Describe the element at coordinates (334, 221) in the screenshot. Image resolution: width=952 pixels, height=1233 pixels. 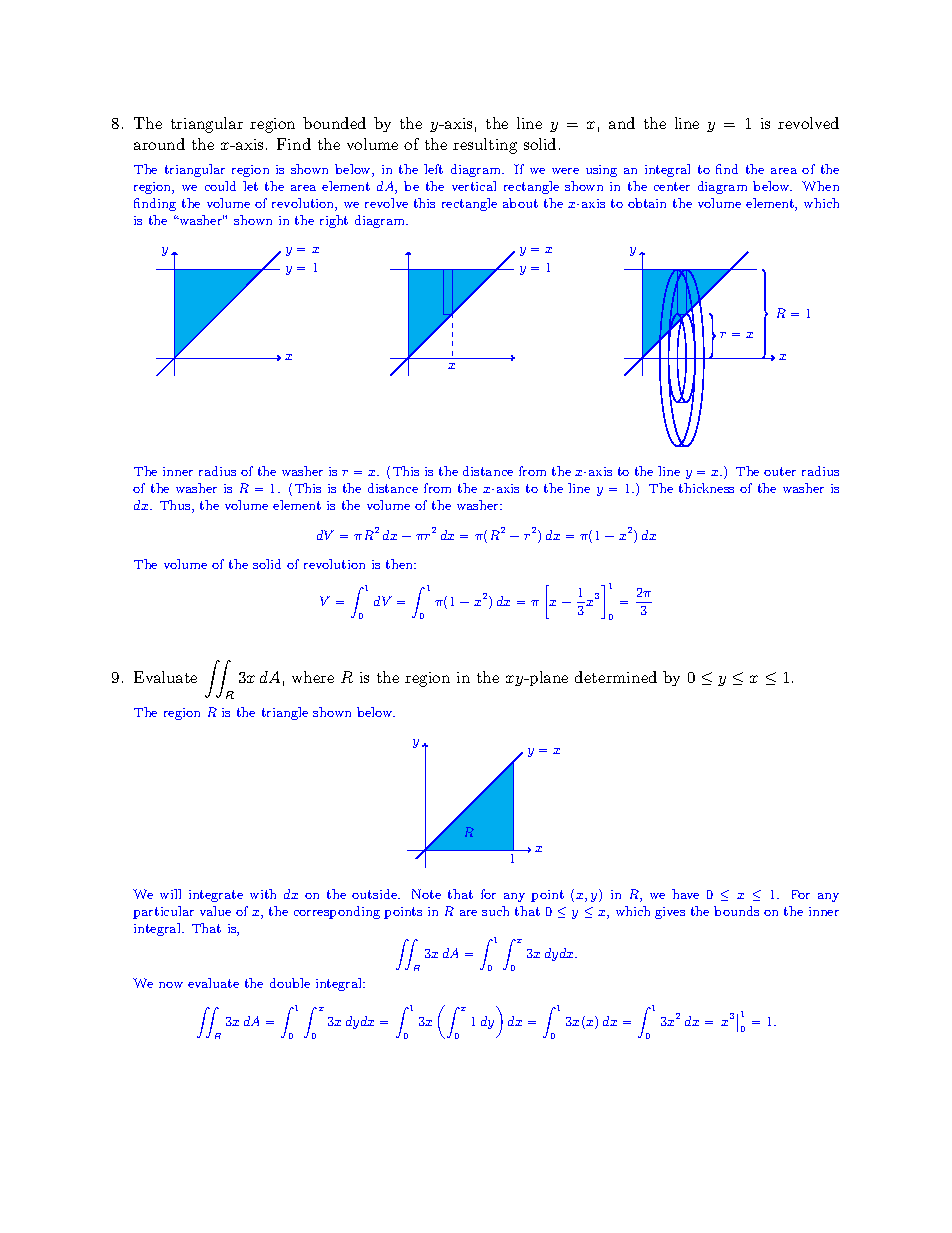
I see `right` at that location.
